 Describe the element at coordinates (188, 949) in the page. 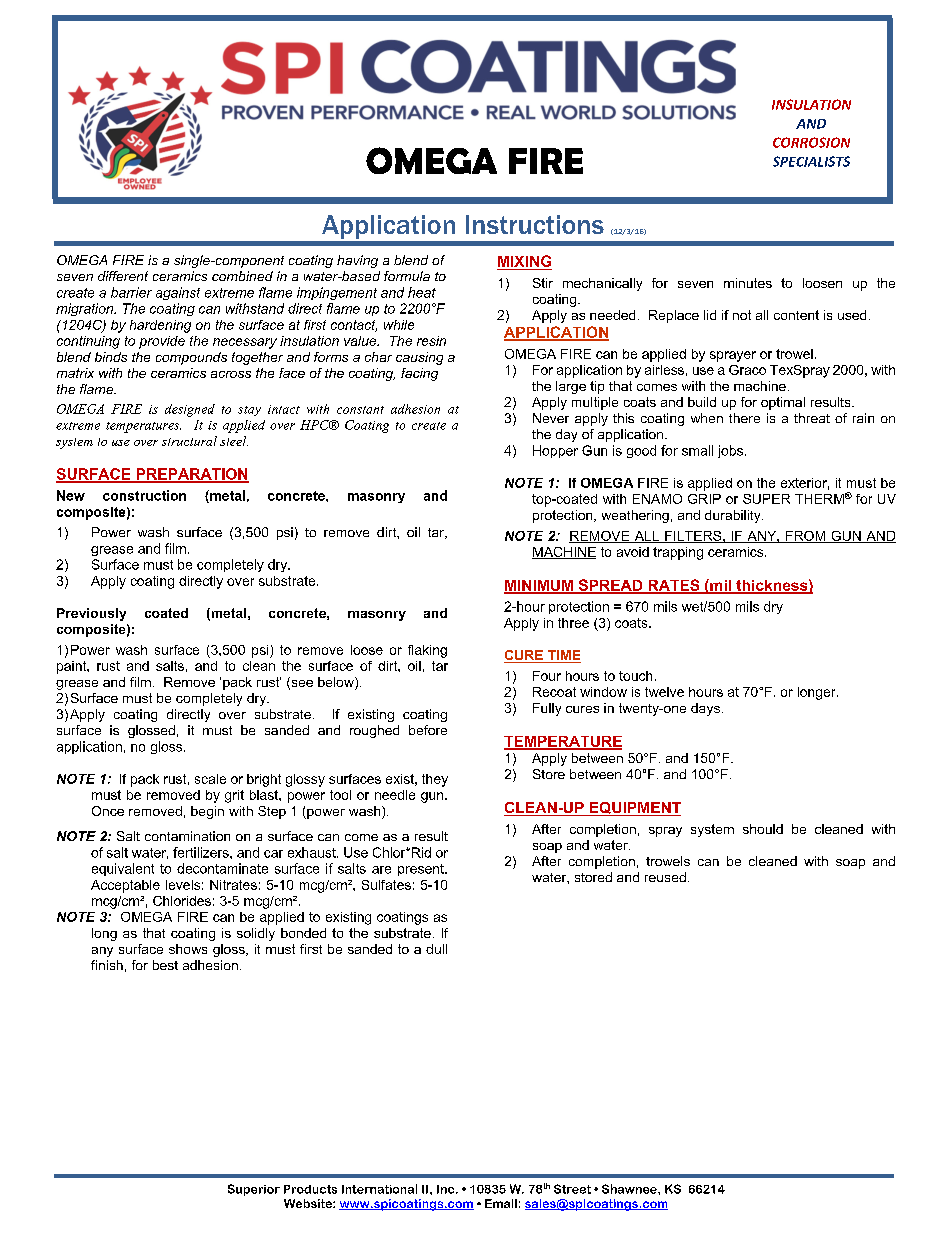

I see `shows` at that location.
